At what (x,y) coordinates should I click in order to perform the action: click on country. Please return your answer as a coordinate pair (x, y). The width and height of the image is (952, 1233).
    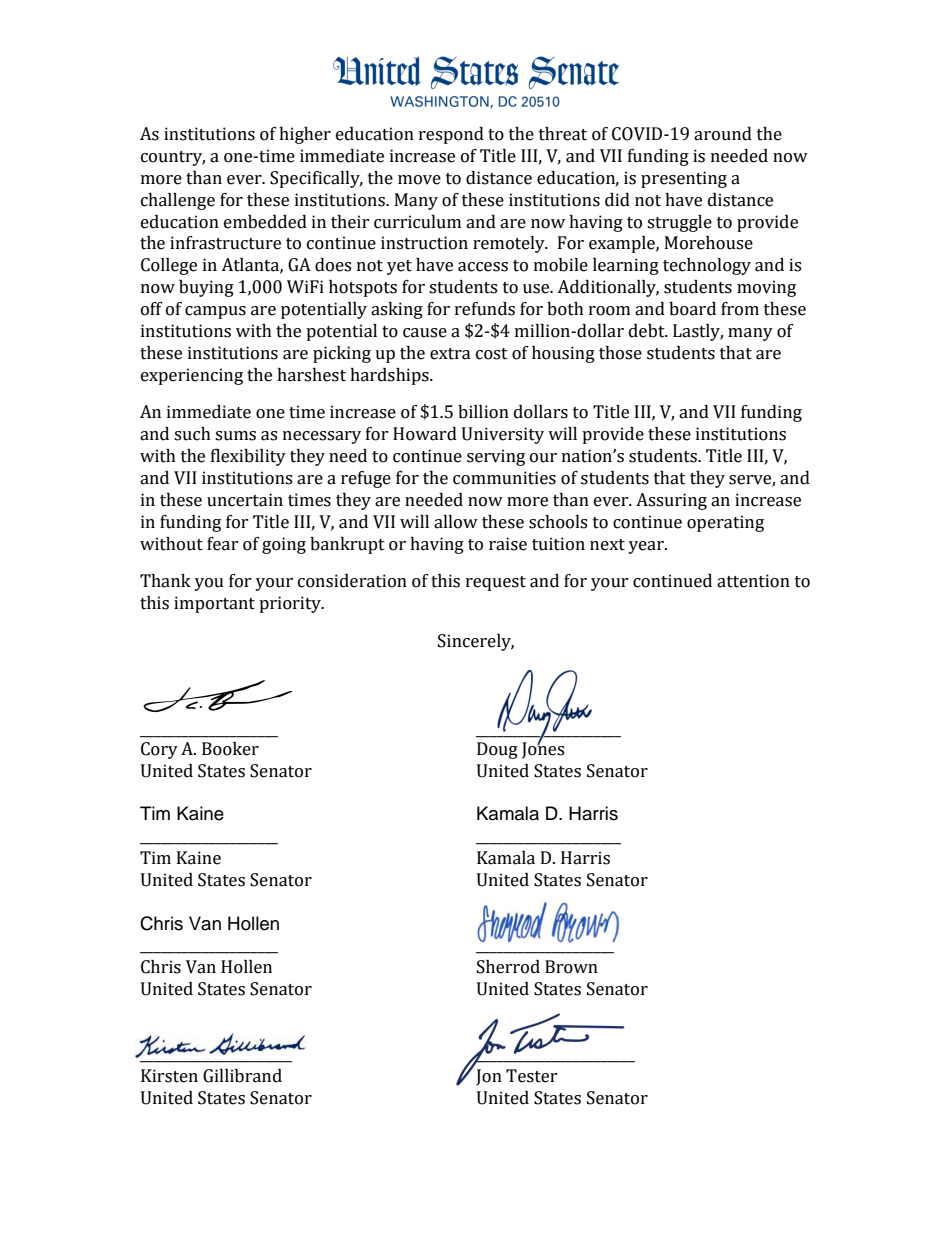
    Looking at the image, I should click on (173, 158).
